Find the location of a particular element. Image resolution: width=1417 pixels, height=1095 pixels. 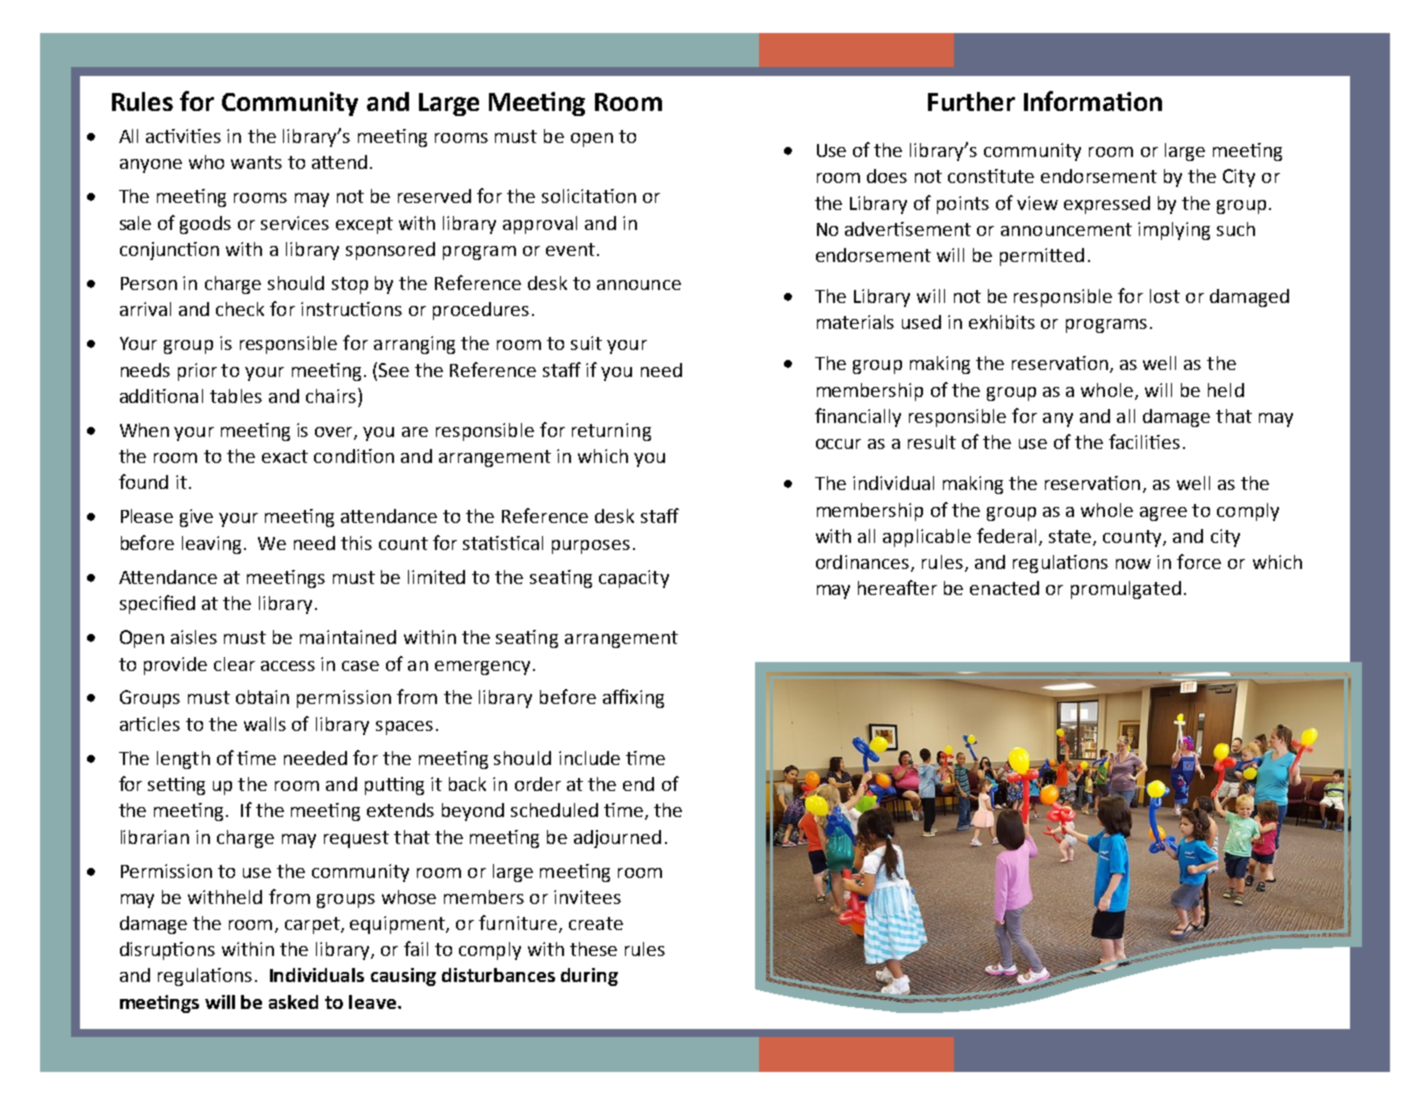

asked is located at coordinates (293, 1002).
